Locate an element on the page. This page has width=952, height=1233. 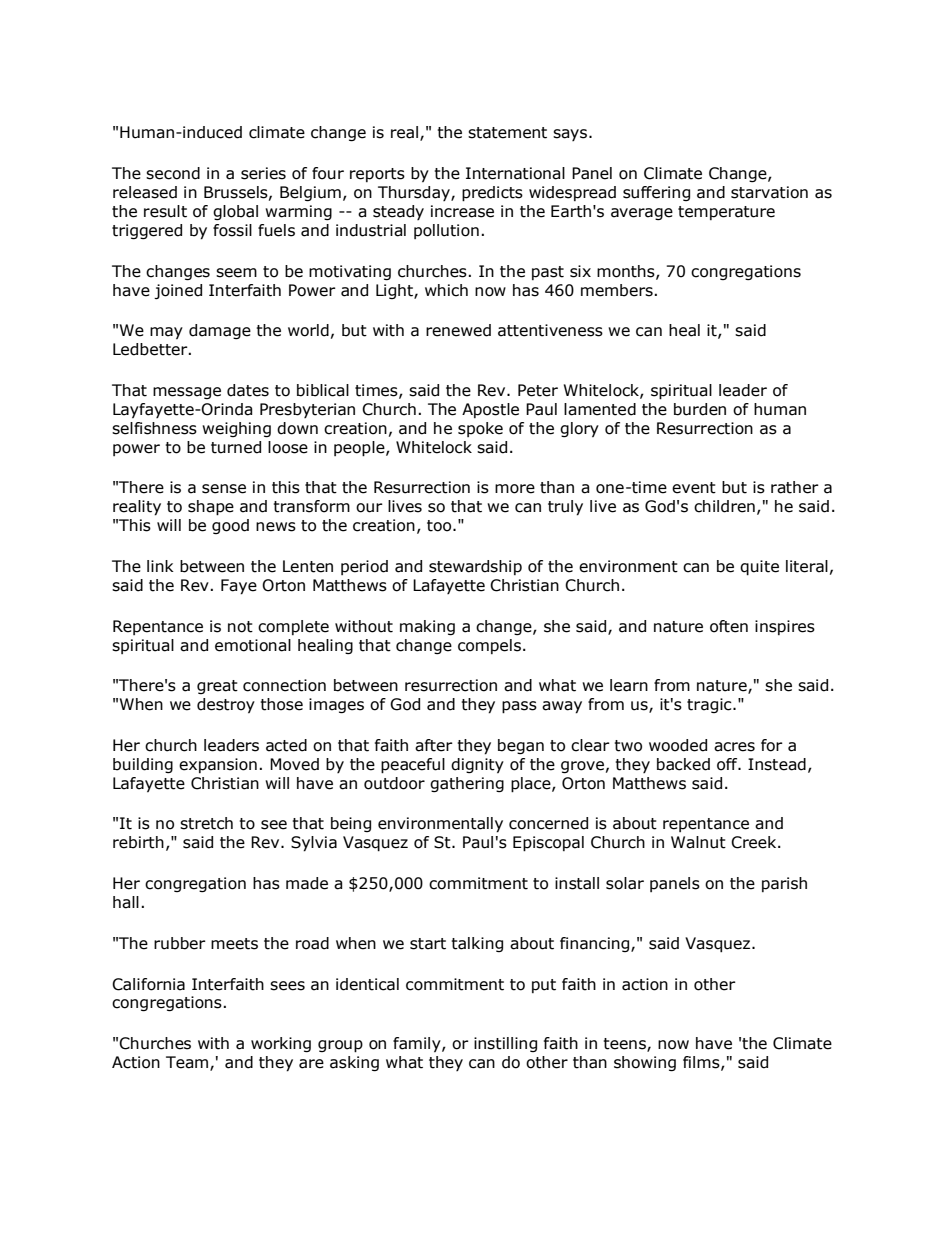
often is located at coordinates (729, 626).
